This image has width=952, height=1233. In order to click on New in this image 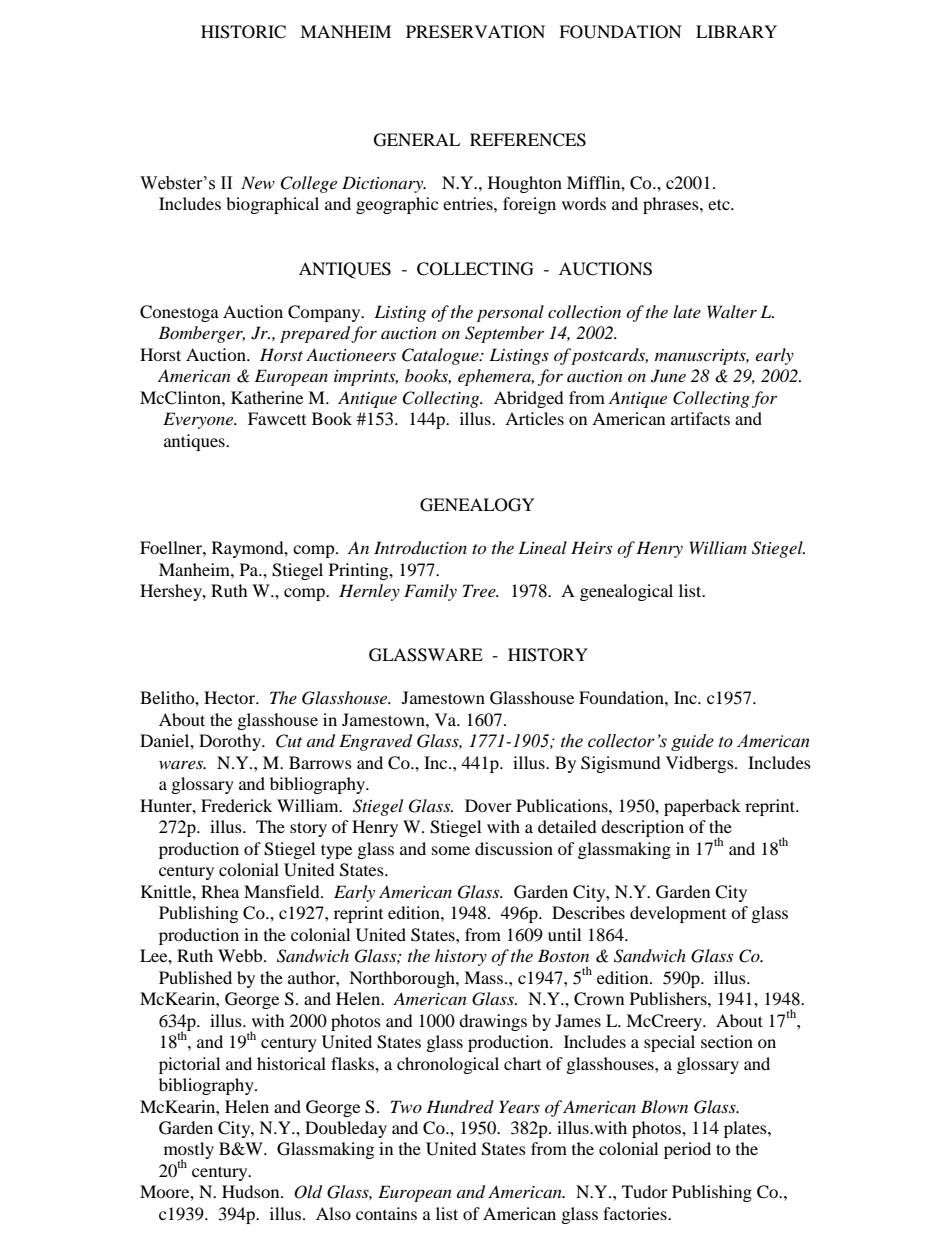, I will do `click(258, 182)`.
